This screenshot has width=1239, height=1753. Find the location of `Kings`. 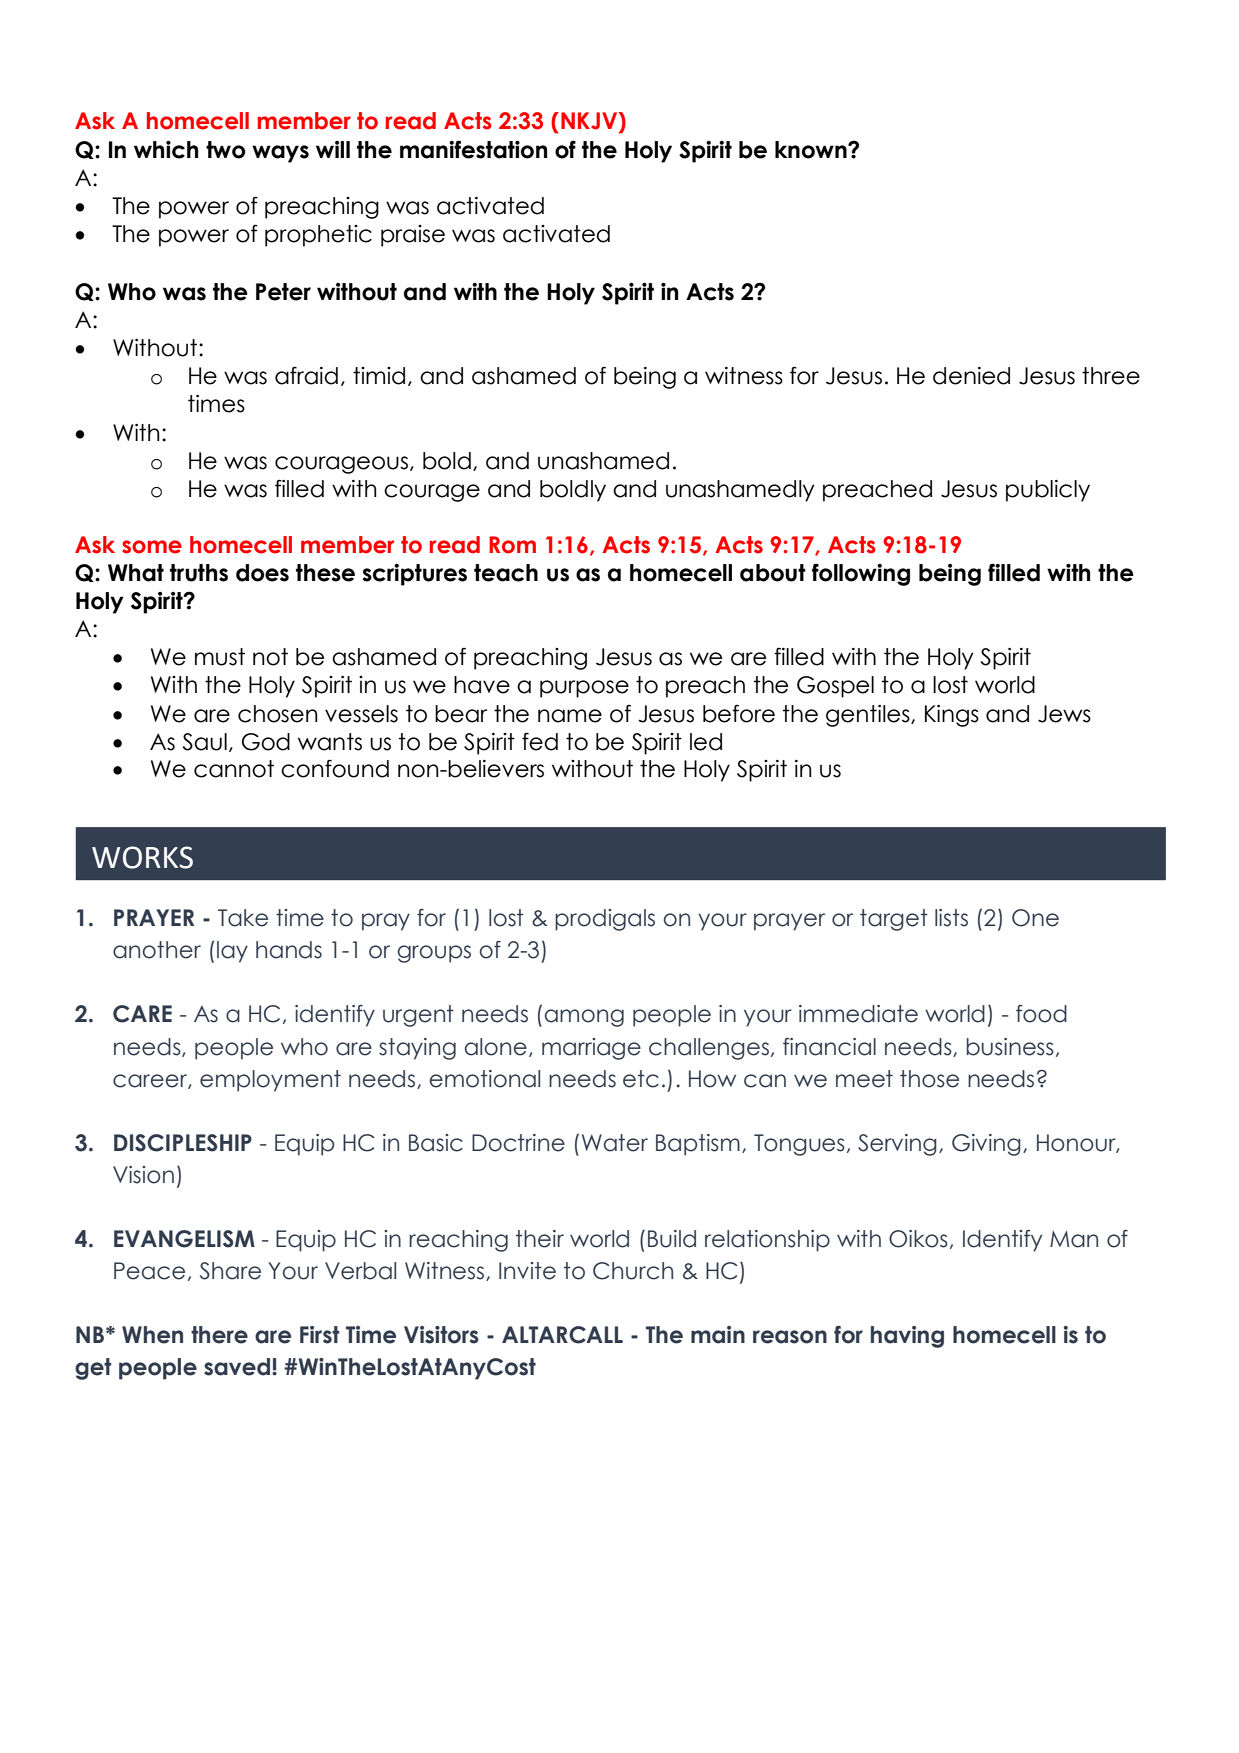

Kings is located at coordinates (952, 716).
